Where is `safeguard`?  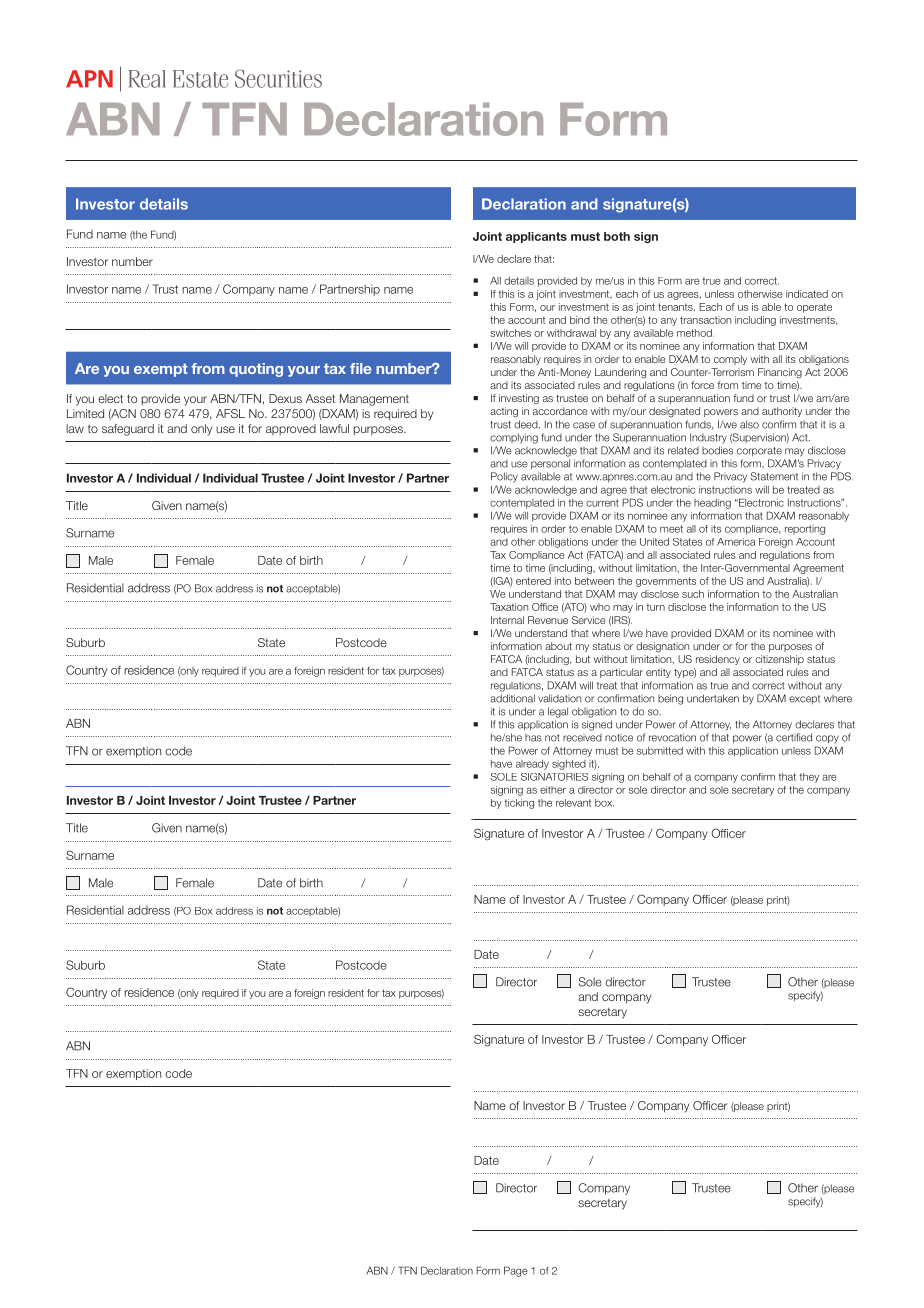 safeguard is located at coordinates (128, 430).
